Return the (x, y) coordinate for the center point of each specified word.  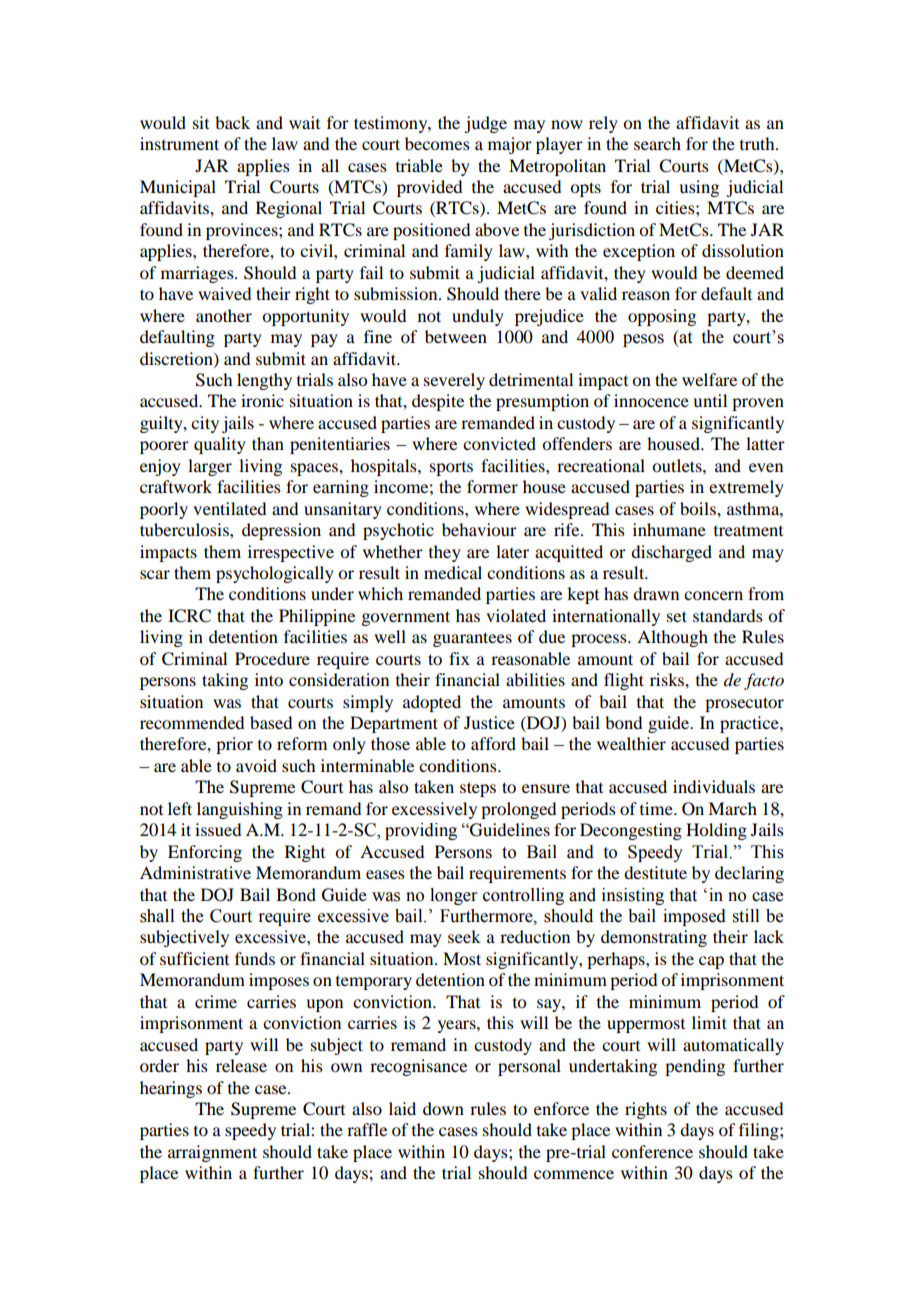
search (657, 143)
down (443, 1108)
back (232, 122)
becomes (437, 143)
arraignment (212, 1153)
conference (652, 1151)
